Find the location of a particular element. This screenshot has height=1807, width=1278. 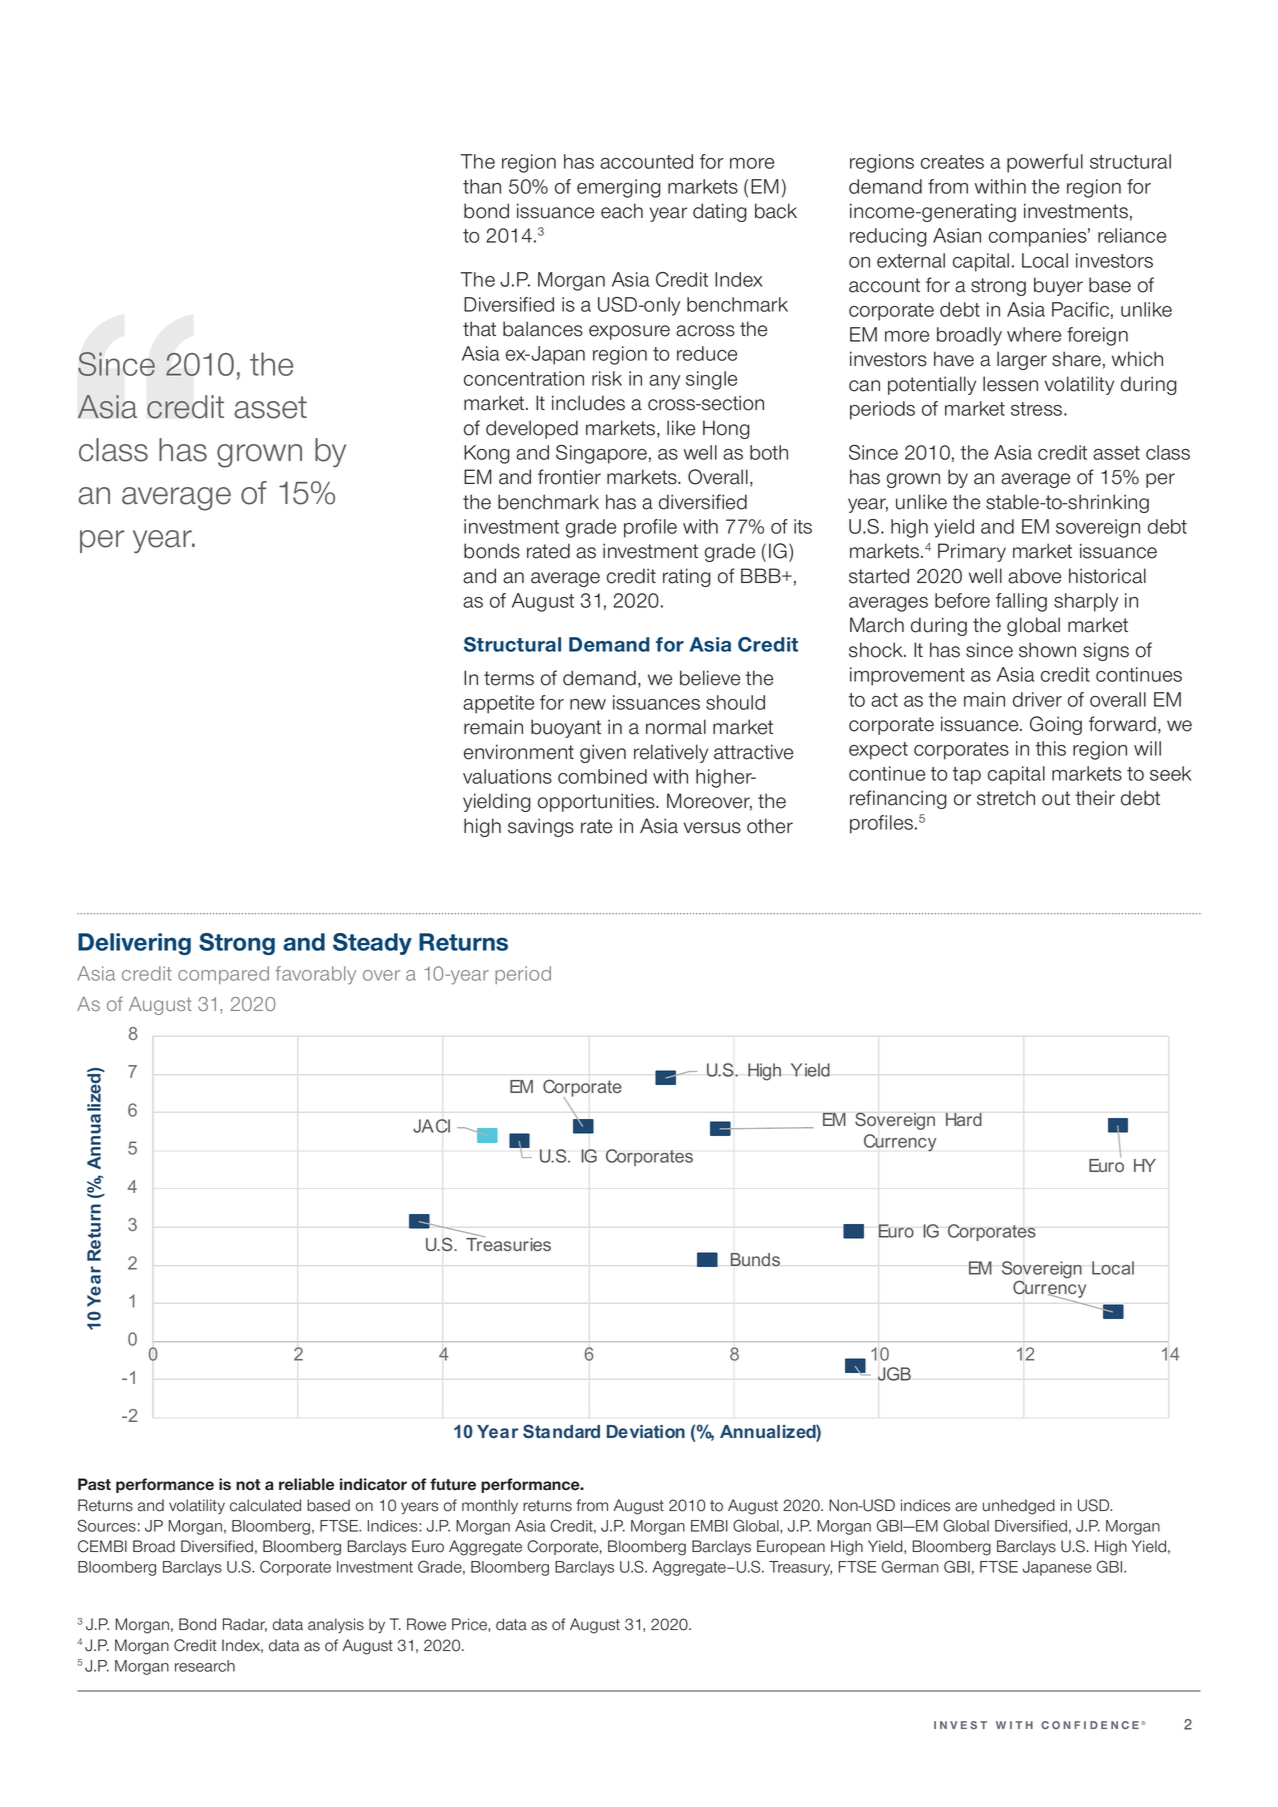

Hard is located at coordinates (964, 1119).
